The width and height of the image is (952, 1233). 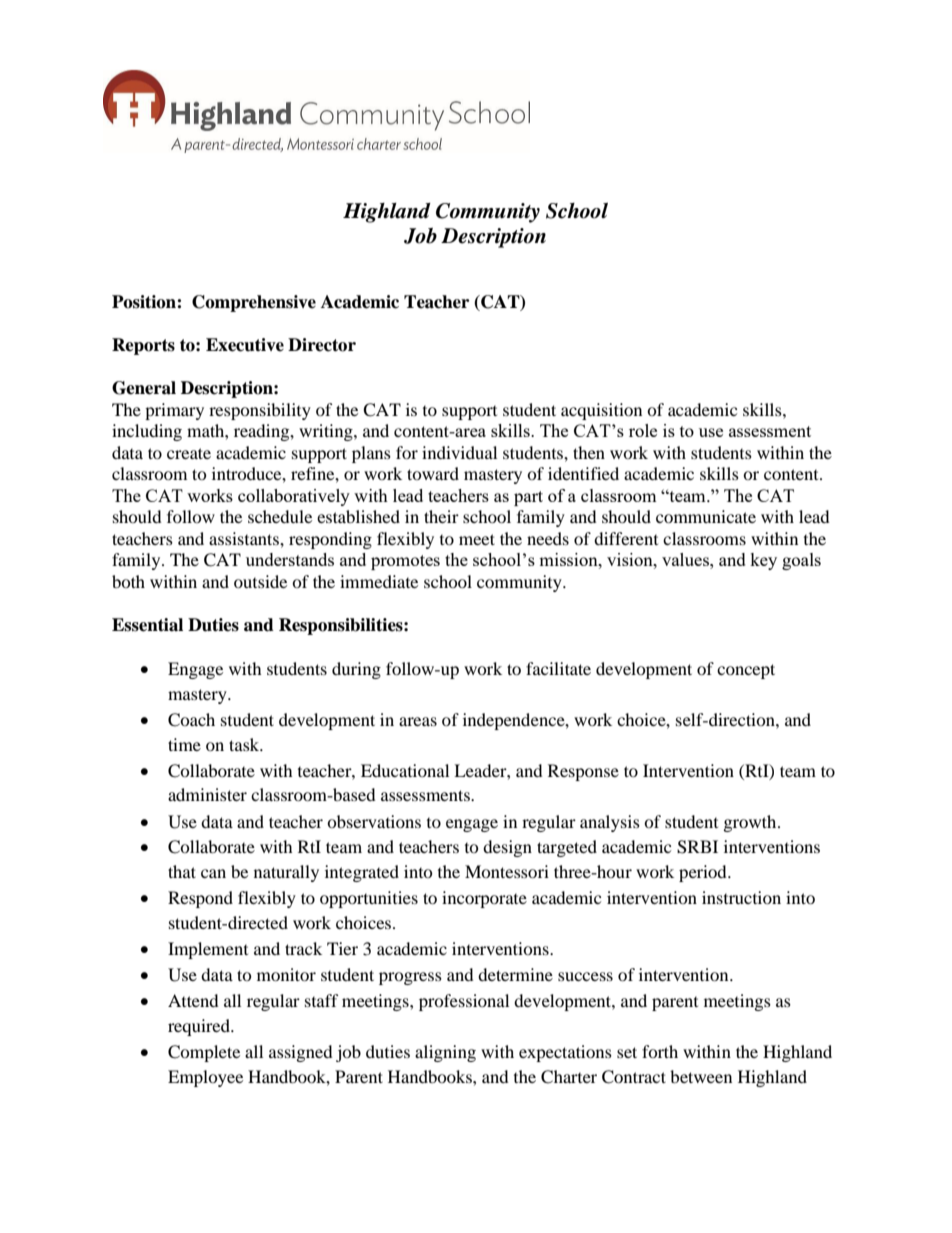 I want to click on growth, so click(x=751, y=823).
